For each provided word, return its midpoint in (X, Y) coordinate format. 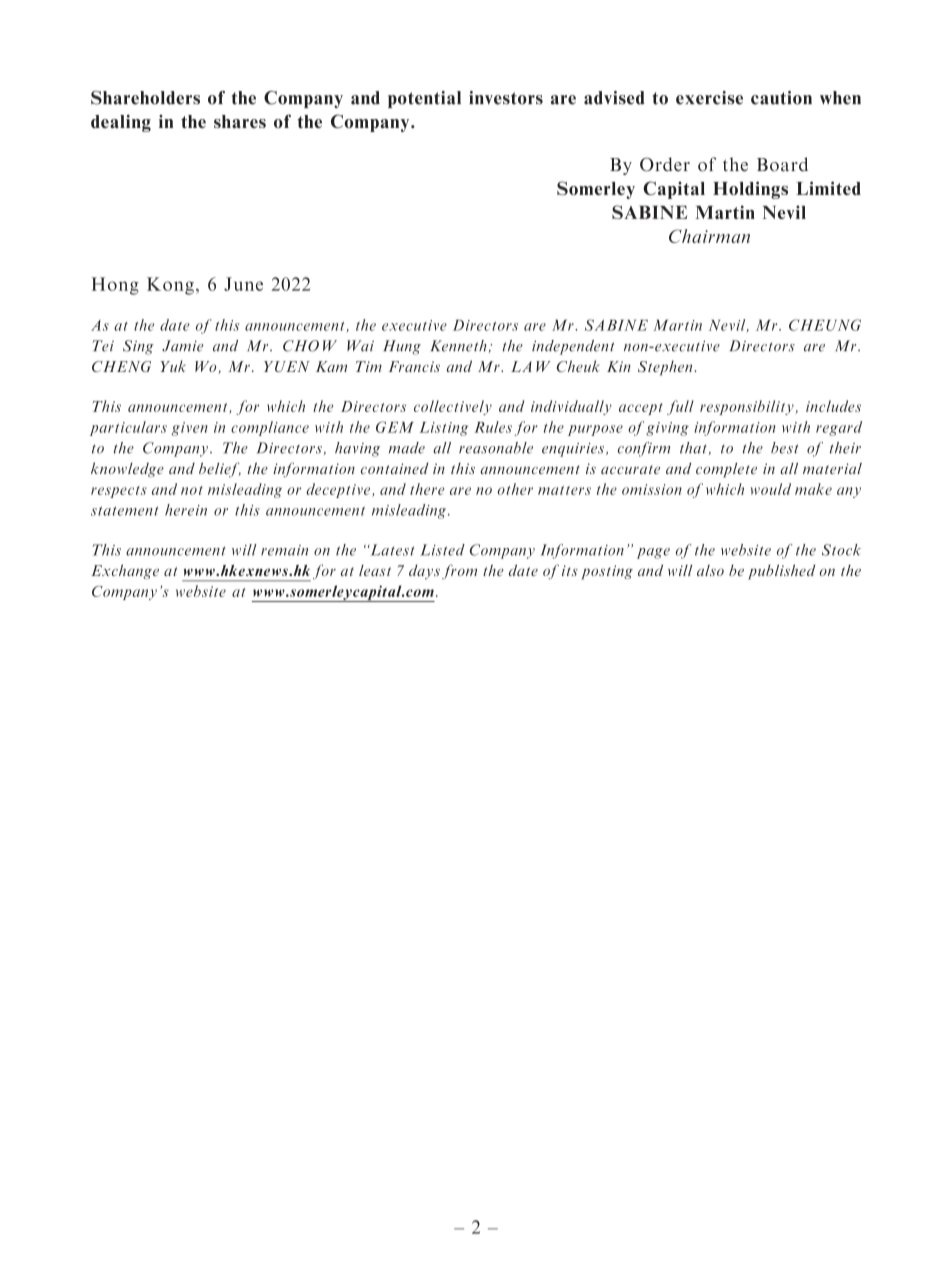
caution (781, 98)
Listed (442, 550)
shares (240, 121)
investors (506, 98)
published (781, 572)
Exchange (125, 571)
